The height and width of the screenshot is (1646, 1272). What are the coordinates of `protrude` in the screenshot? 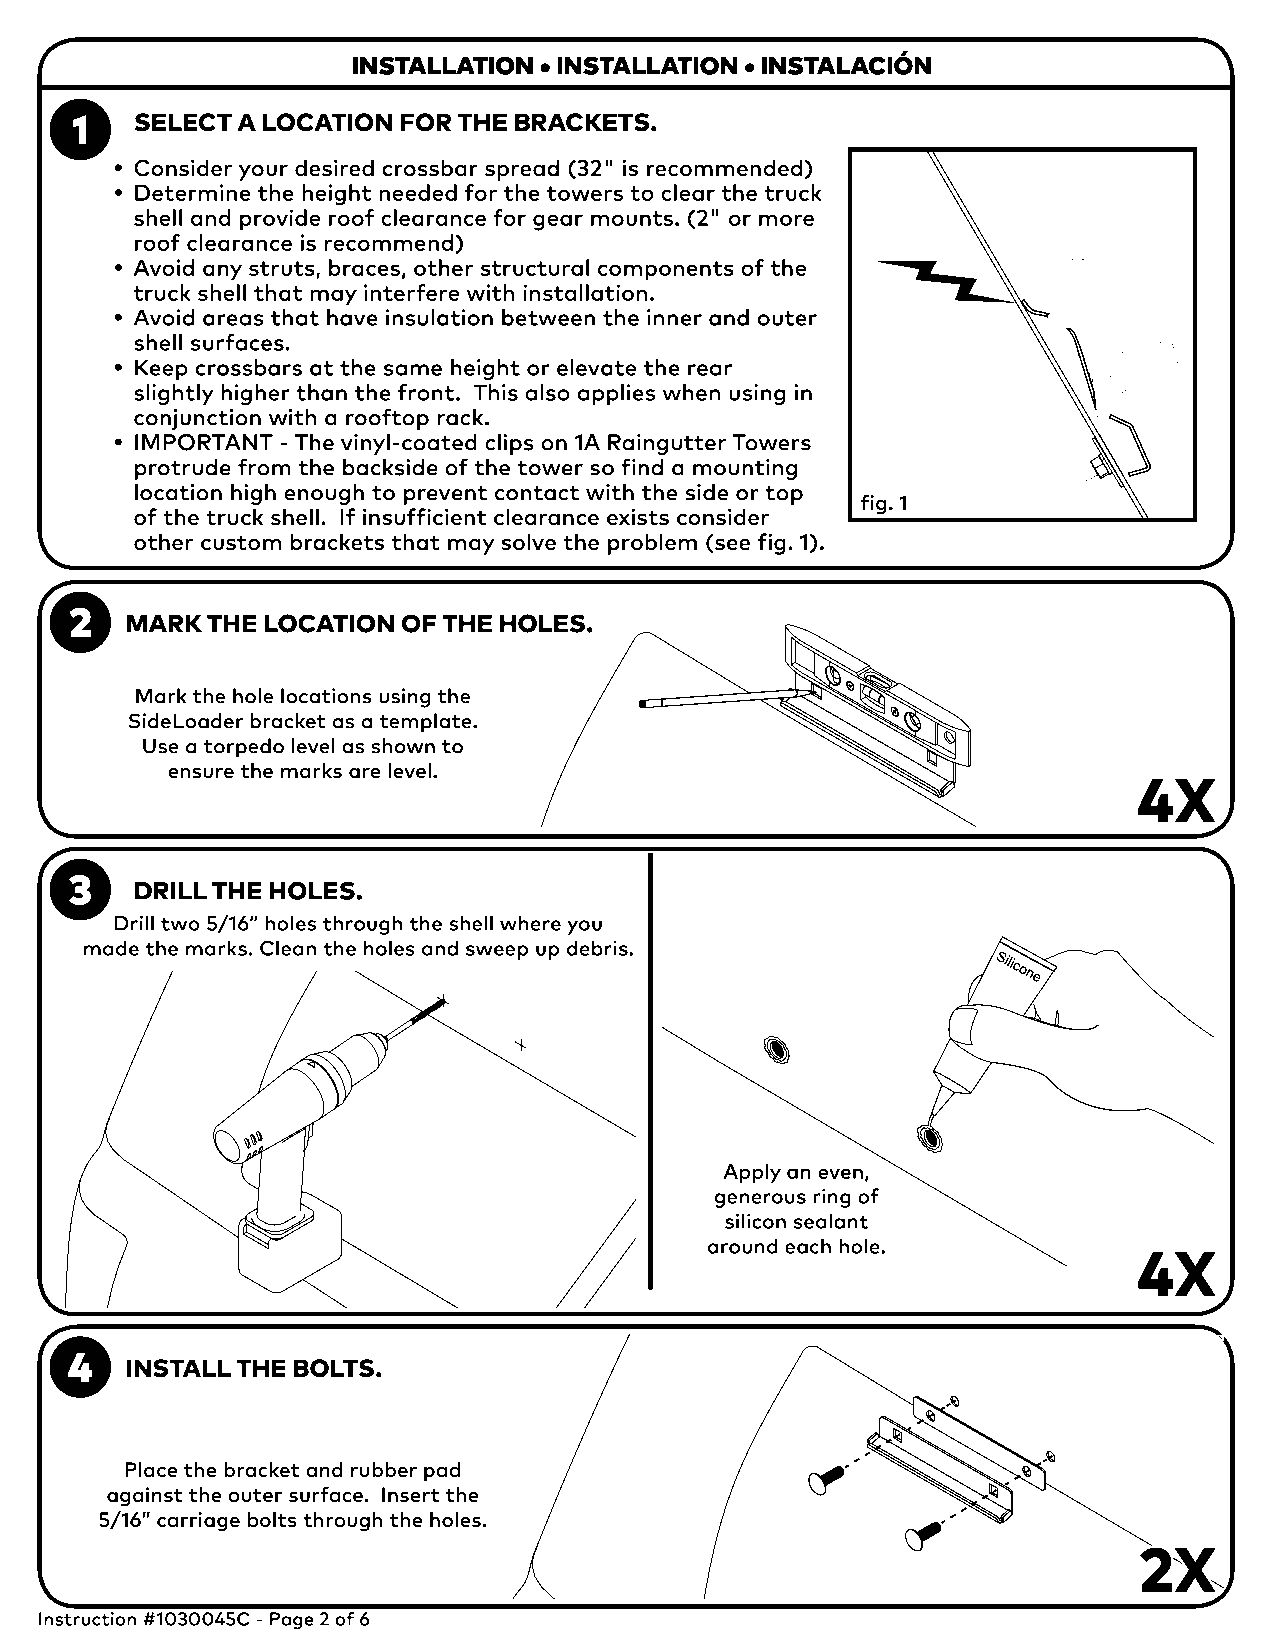 It's located at (183, 469).
